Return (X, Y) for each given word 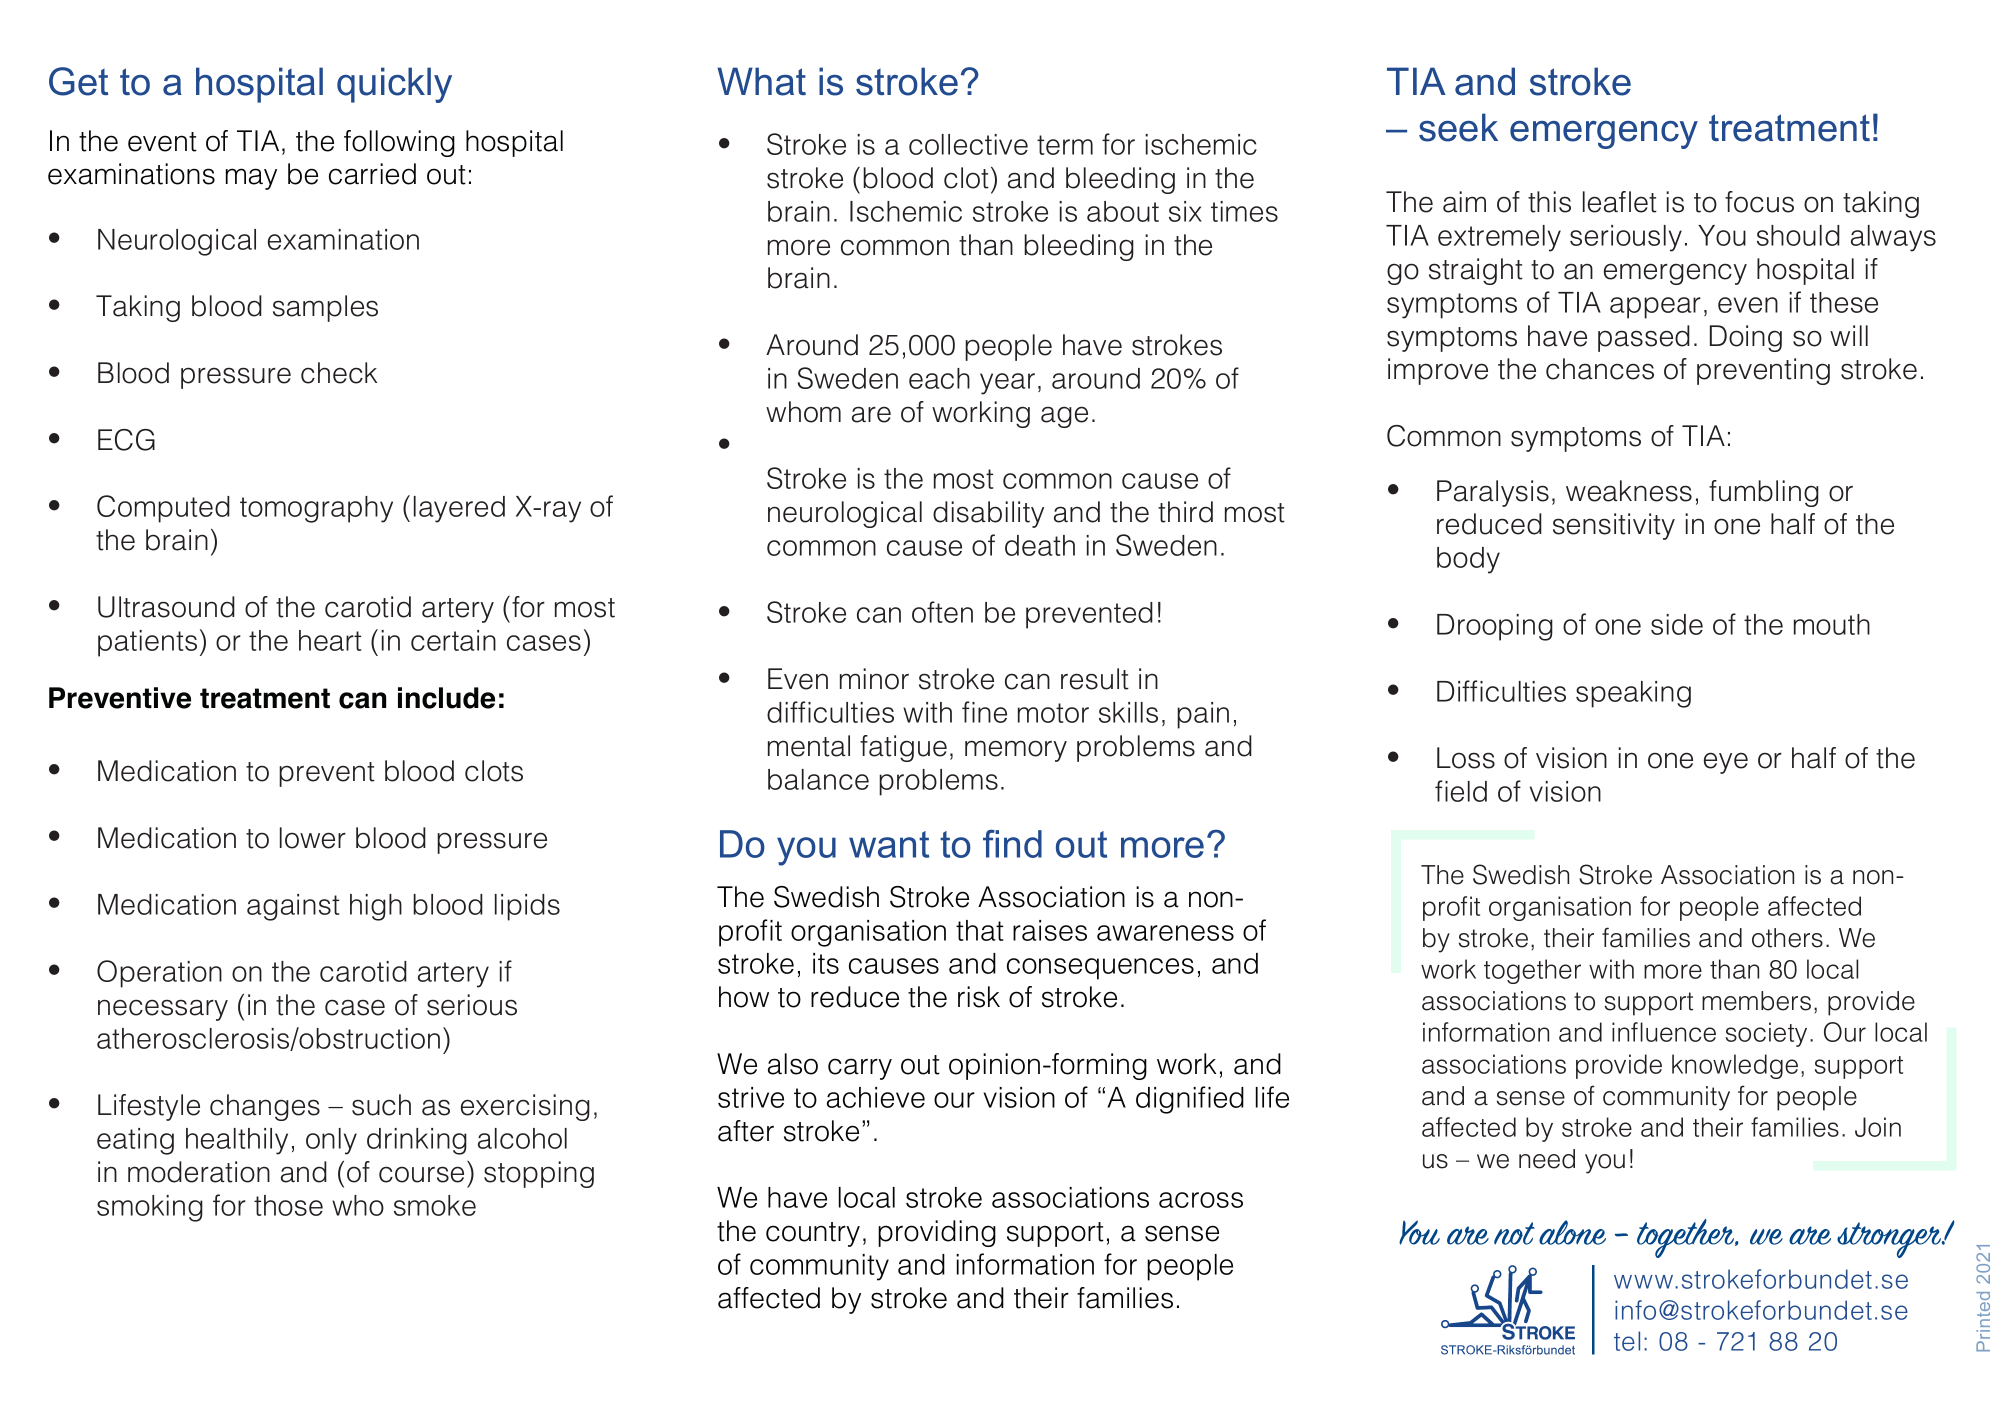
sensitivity (1614, 526)
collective (968, 144)
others (1787, 938)
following (399, 143)
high (376, 907)
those (288, 1205)
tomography (316, 509)
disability (988, 514)
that (980, 930)
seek (1458, 127)
